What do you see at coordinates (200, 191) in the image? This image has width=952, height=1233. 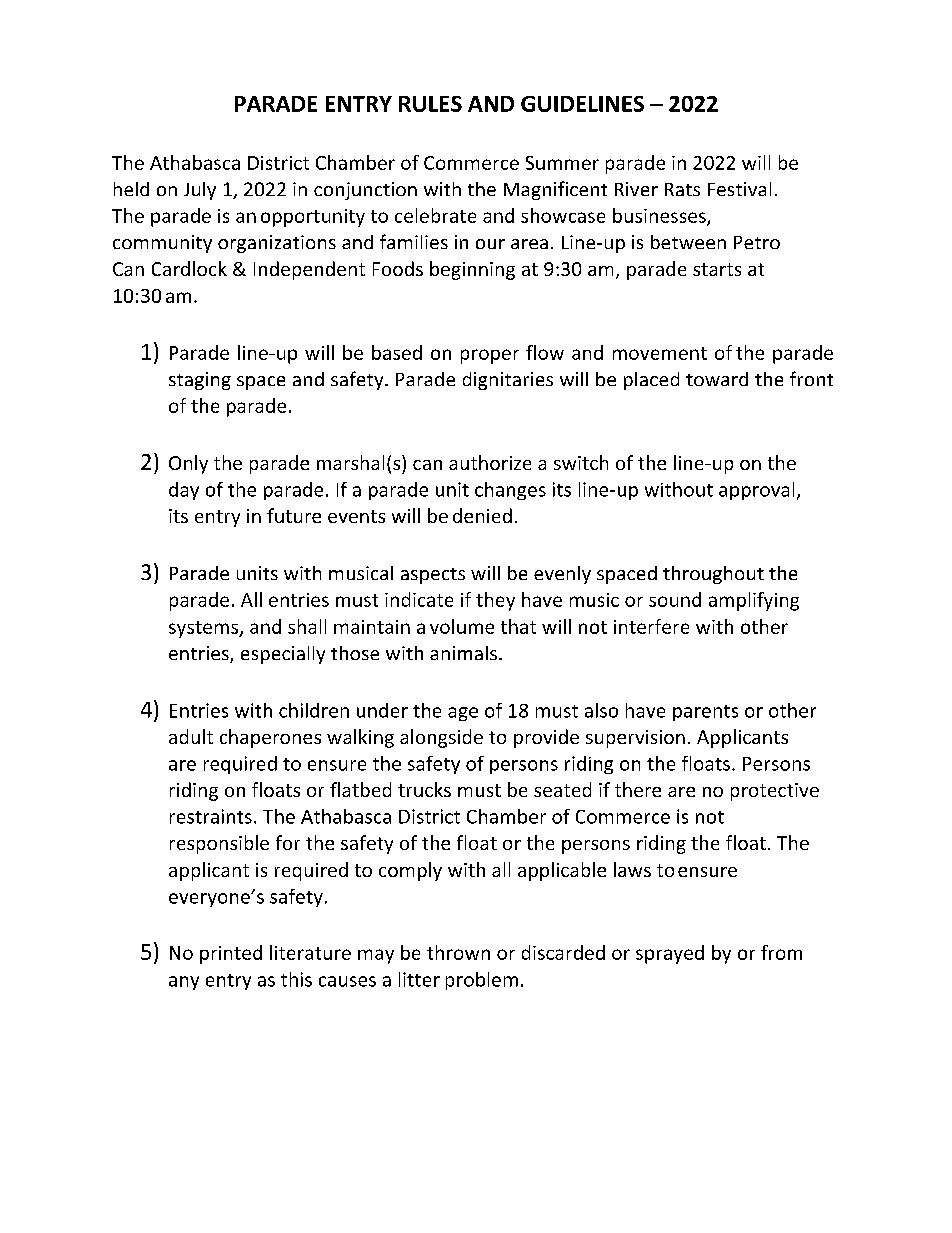 I see `July` at bounding box center [200, 191].
